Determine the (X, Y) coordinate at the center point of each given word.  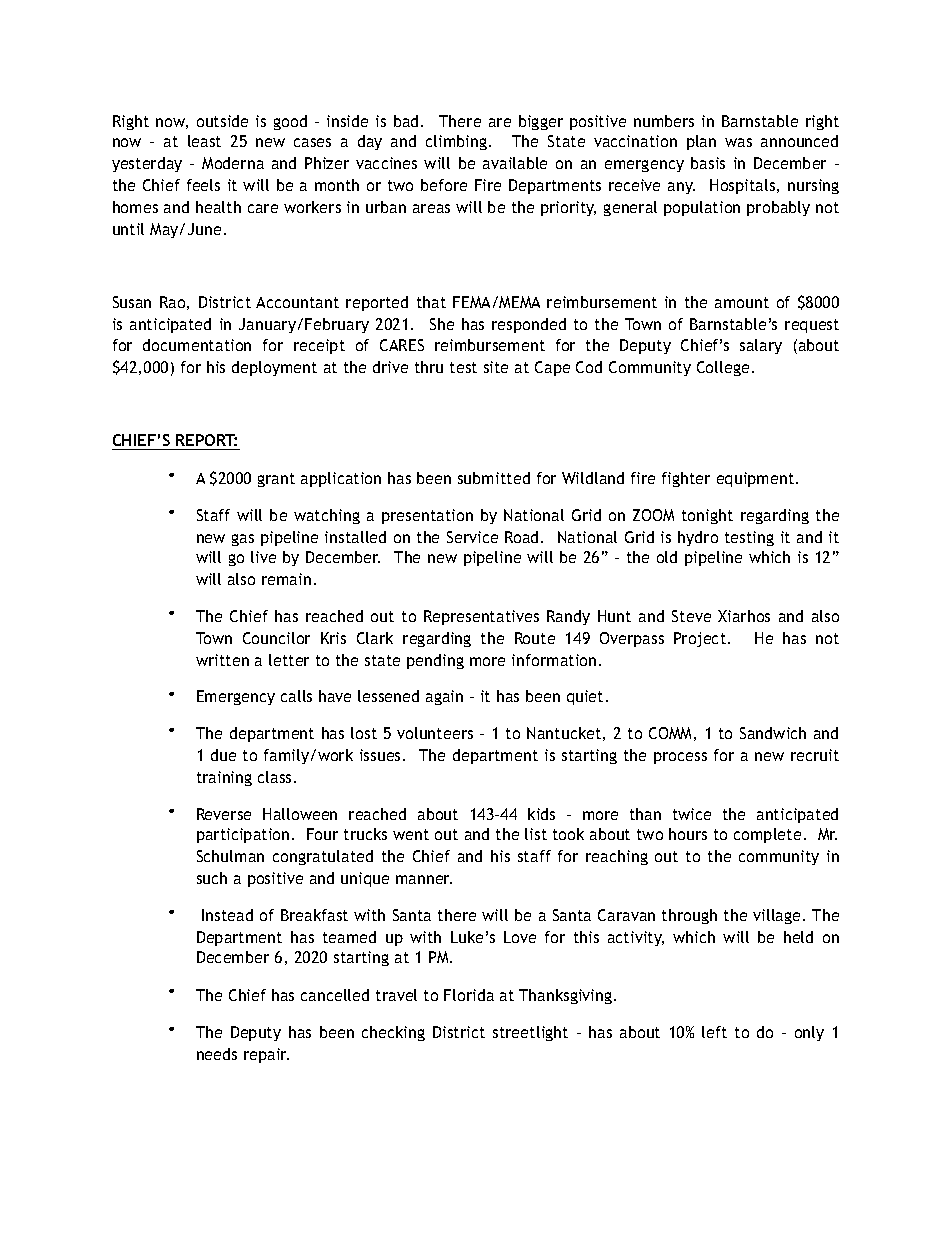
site (496, 367)
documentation (197, 345)
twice (692, 814)
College (723, 368)
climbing (458, 142)
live (263, 557)
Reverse (224, 814)
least (204, 141)
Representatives (481, 617)
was (738, 142)
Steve (691, 616)
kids (541, 814)
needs (217, 1054)
